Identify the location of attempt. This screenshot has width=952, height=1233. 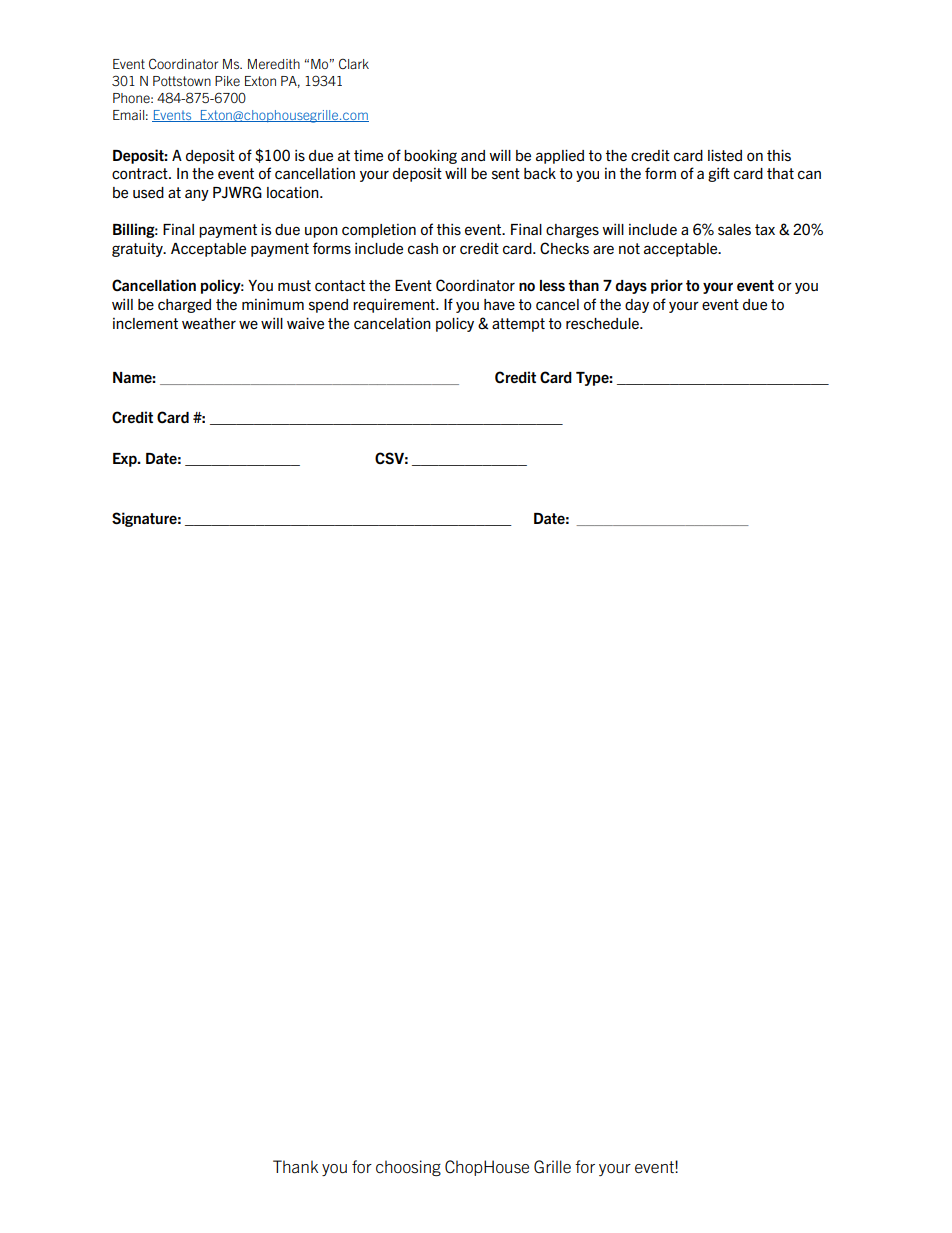
(518, 325).
